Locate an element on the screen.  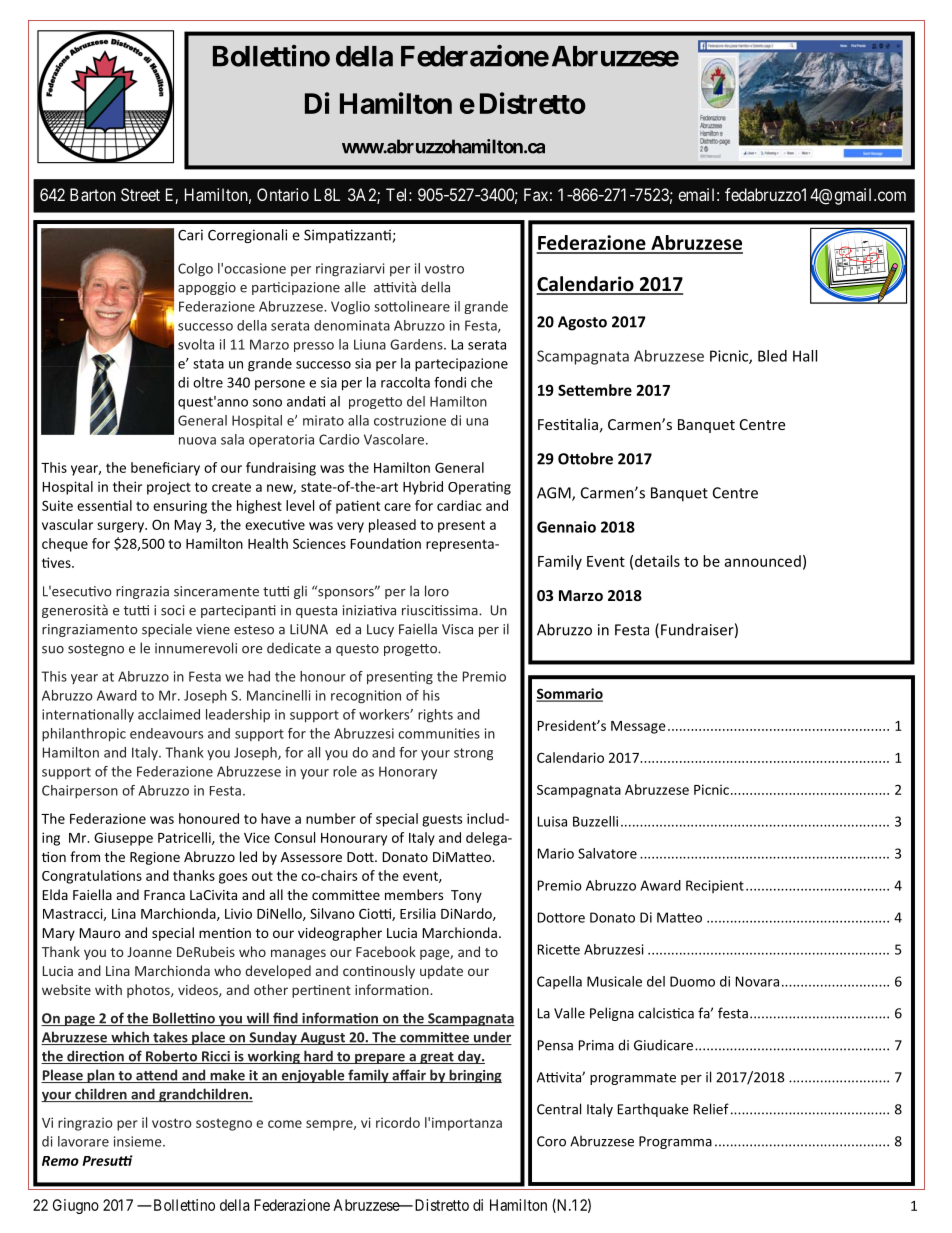
insieme is located at coordinates (139, 1141).
